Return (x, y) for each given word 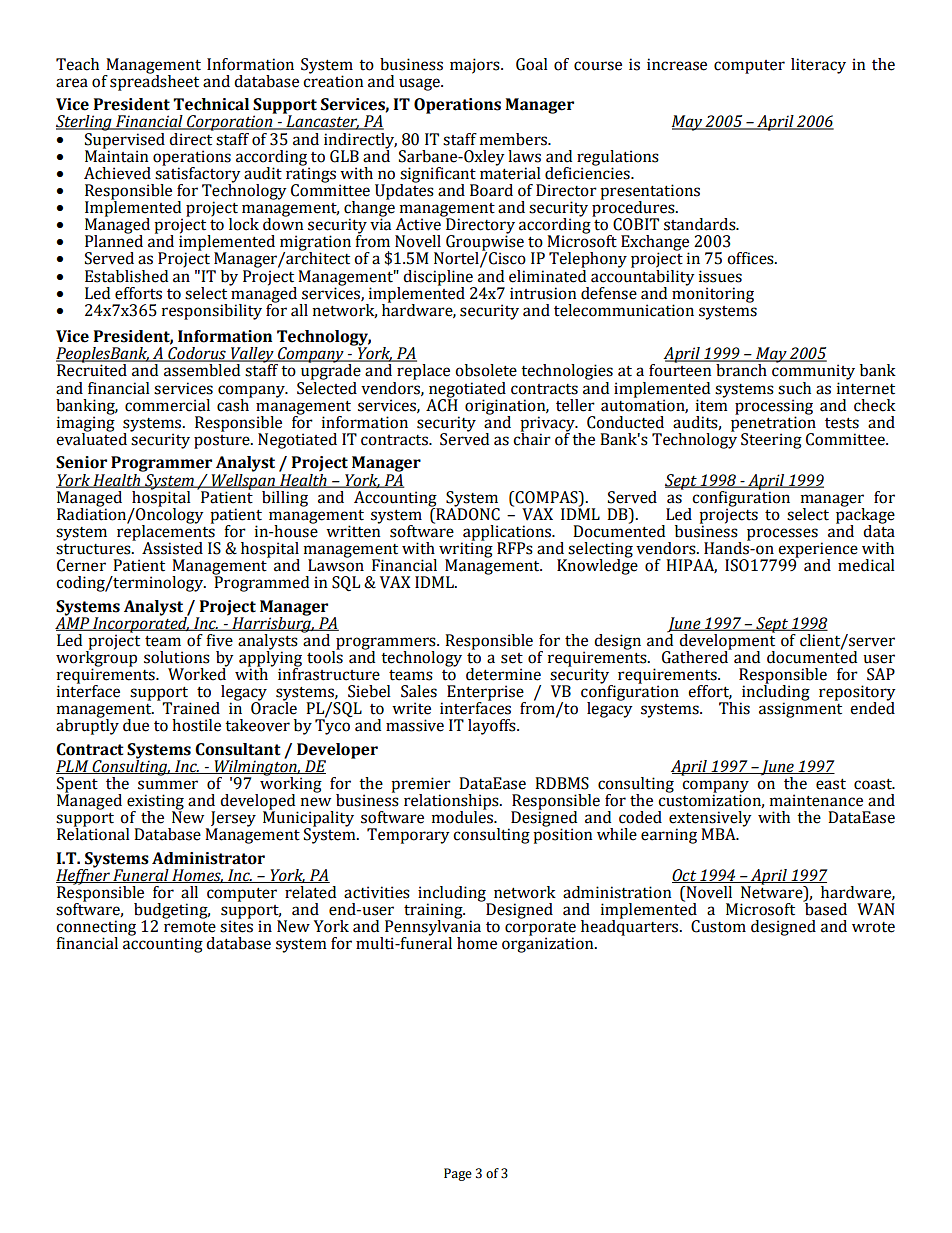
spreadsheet (154, 81)
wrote (873, 927)
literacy (818, 66)
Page (458, 1174)
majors (476, 66)
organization (549, 944)
